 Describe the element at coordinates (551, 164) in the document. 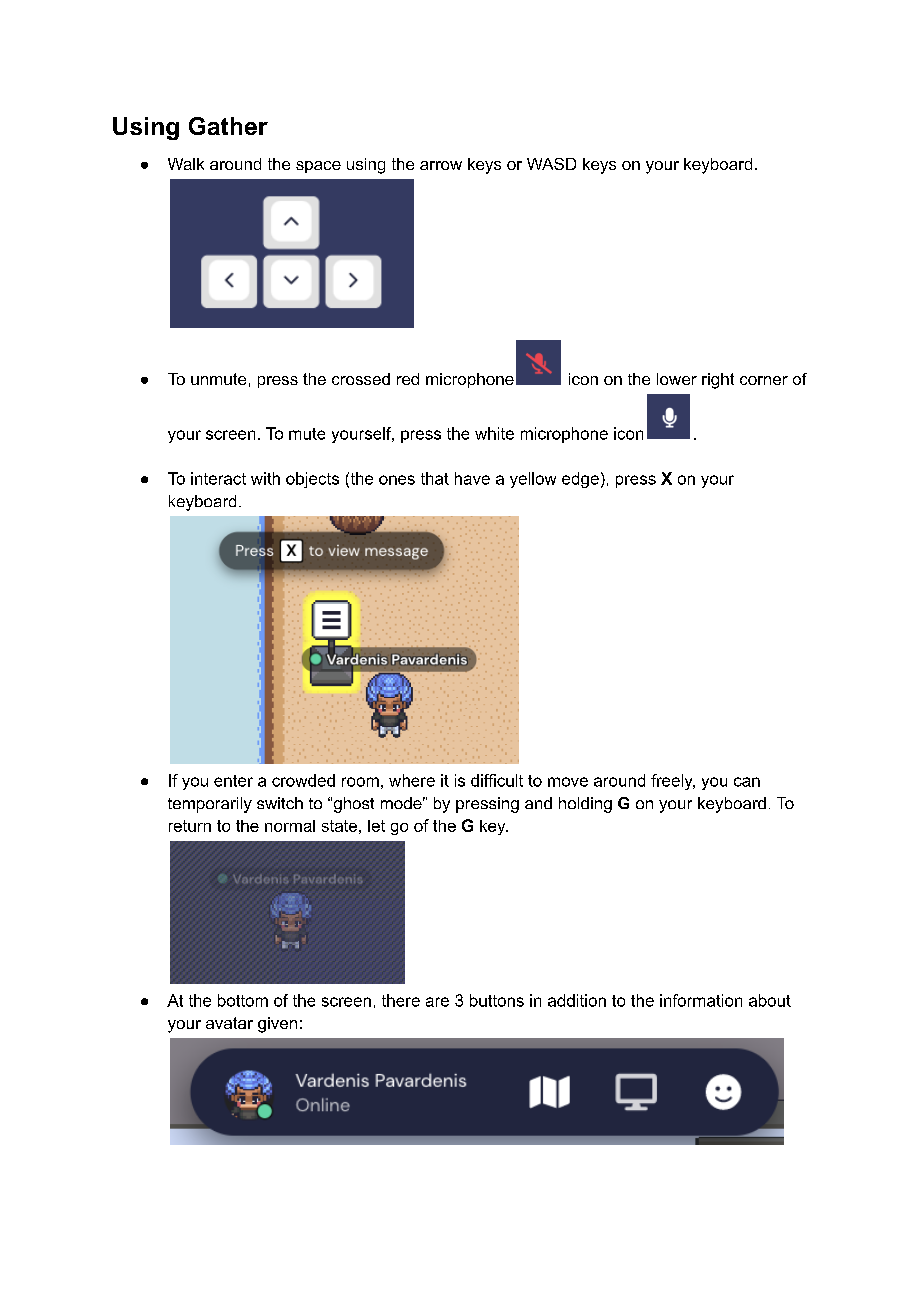

I see `WASD` at that location.
